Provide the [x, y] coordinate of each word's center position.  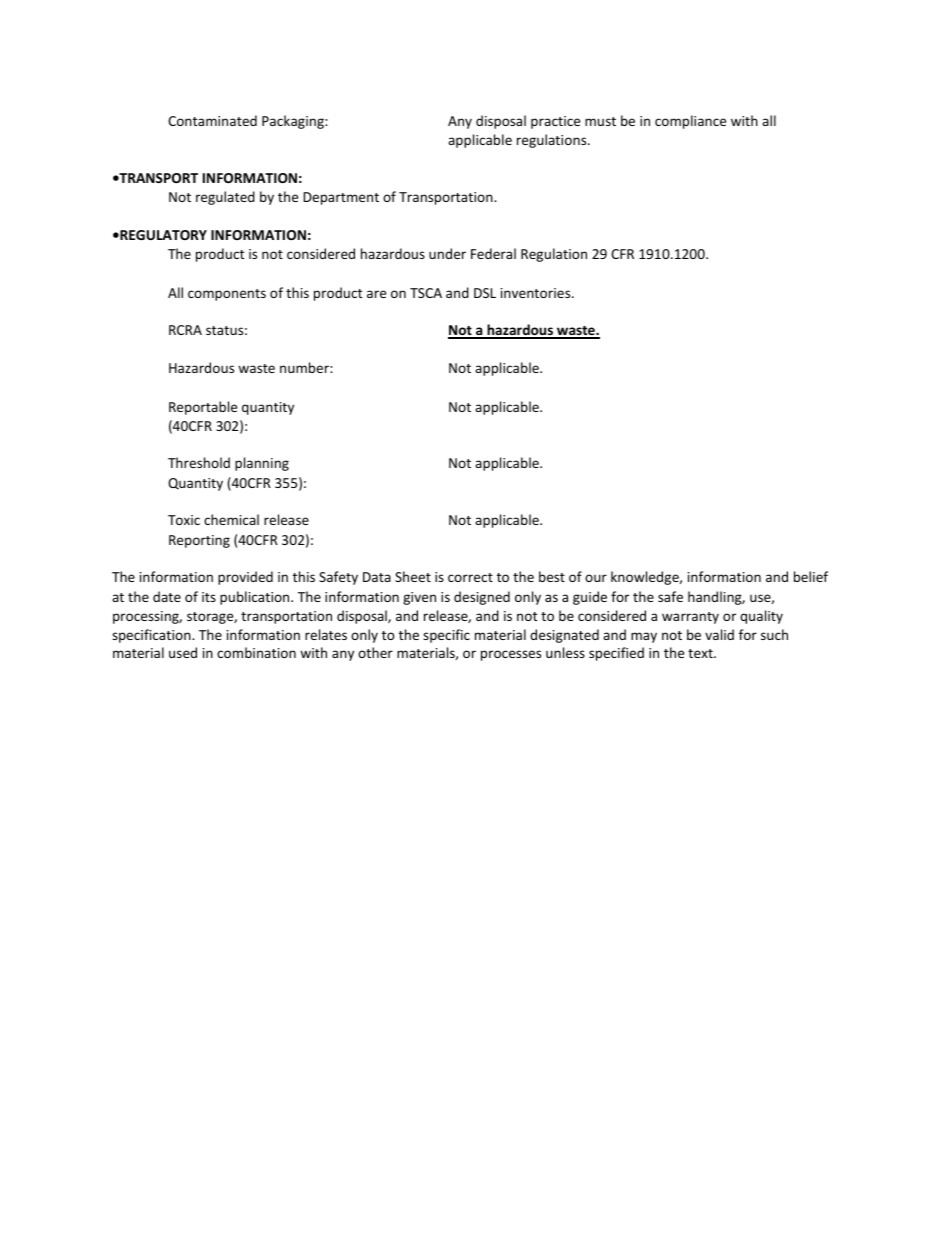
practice [555, 122]
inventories [537, 293]
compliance [690, 122]
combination [256, 652]
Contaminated [212, 120]
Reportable [203, 408]
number [305, 367]
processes [511, 655]
